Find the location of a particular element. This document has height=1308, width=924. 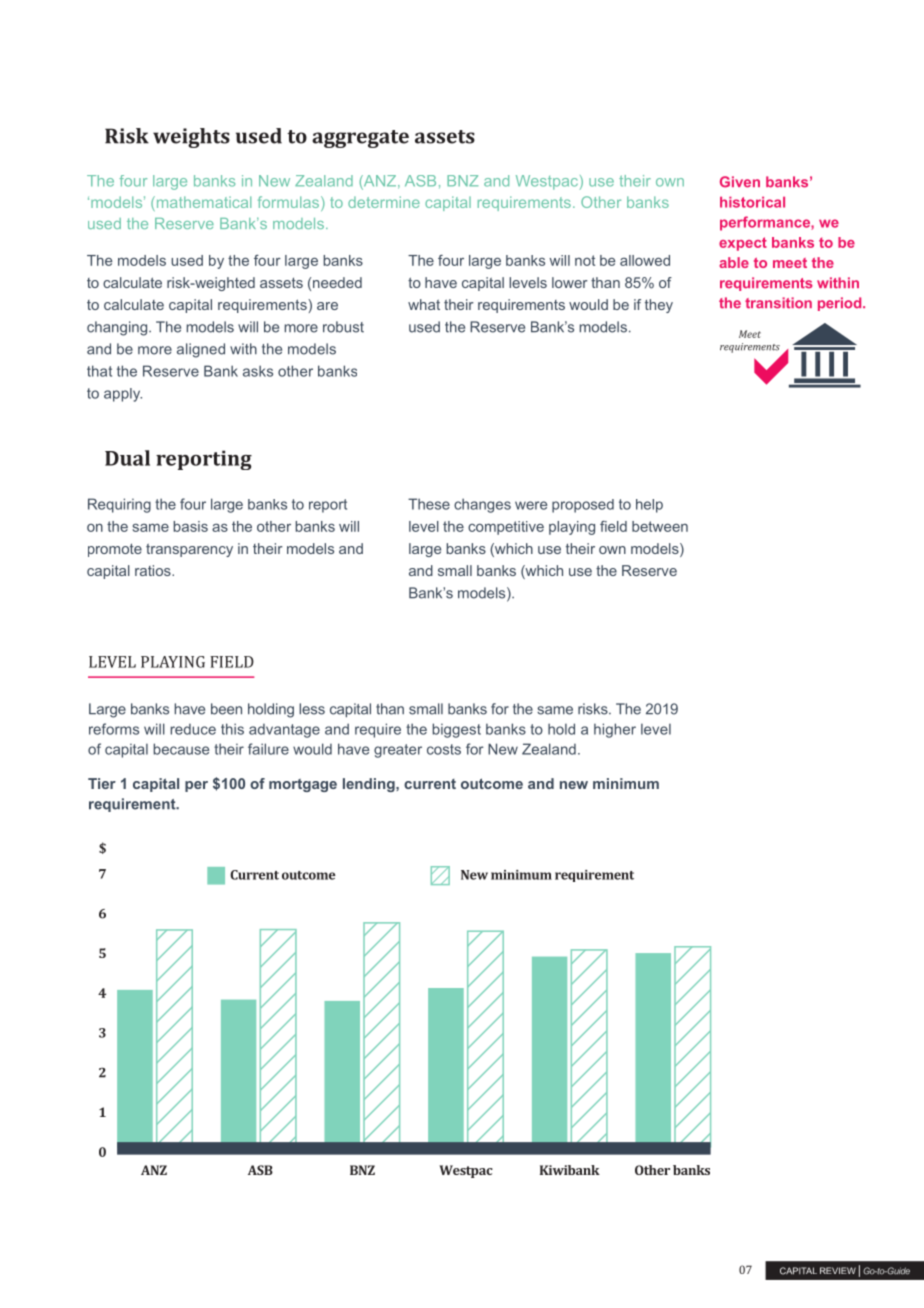

reduce is located at coordinates (193, 729).
